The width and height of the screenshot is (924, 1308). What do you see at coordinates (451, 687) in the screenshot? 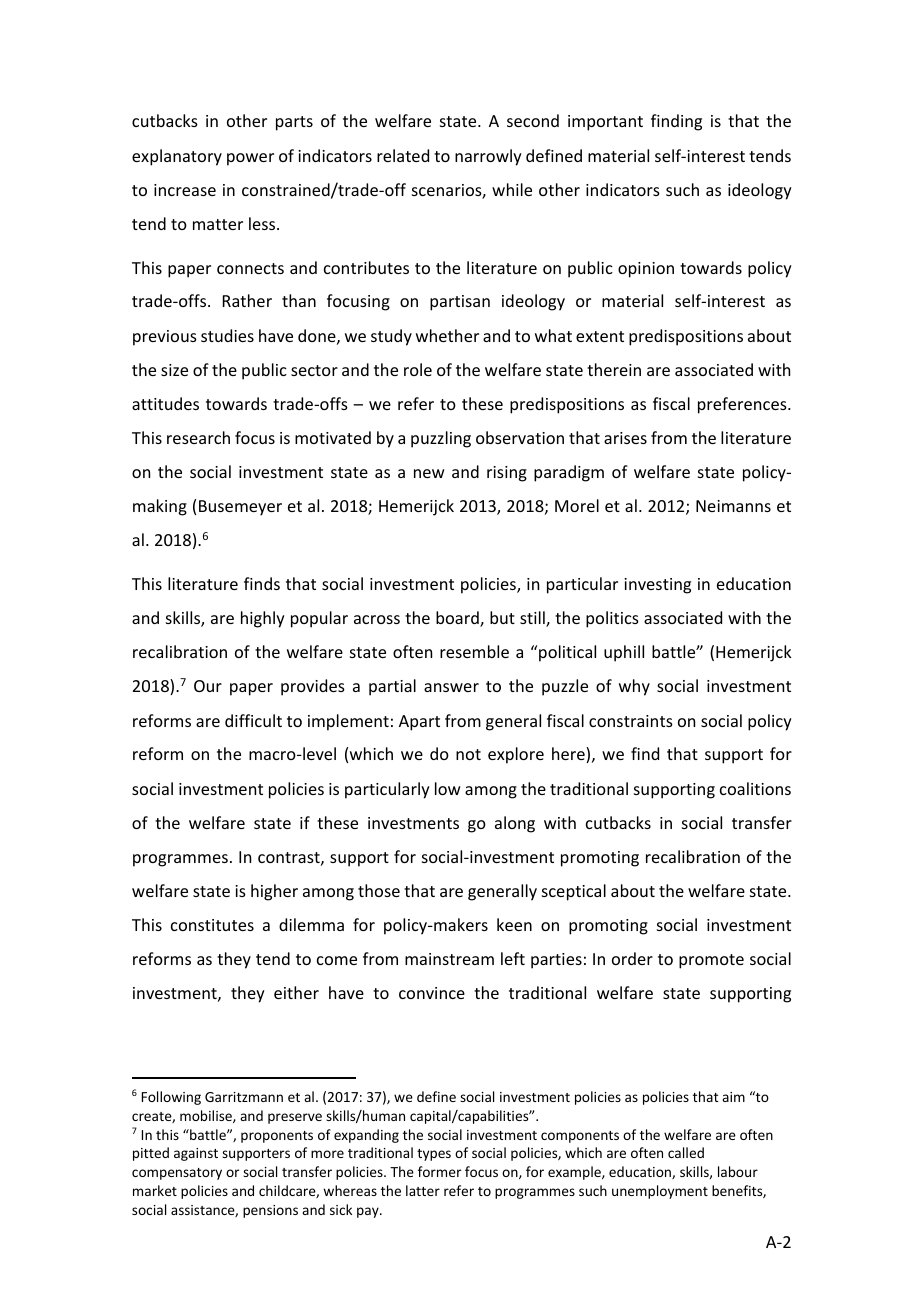
I see `answer` at bounding box center [451, 687].
